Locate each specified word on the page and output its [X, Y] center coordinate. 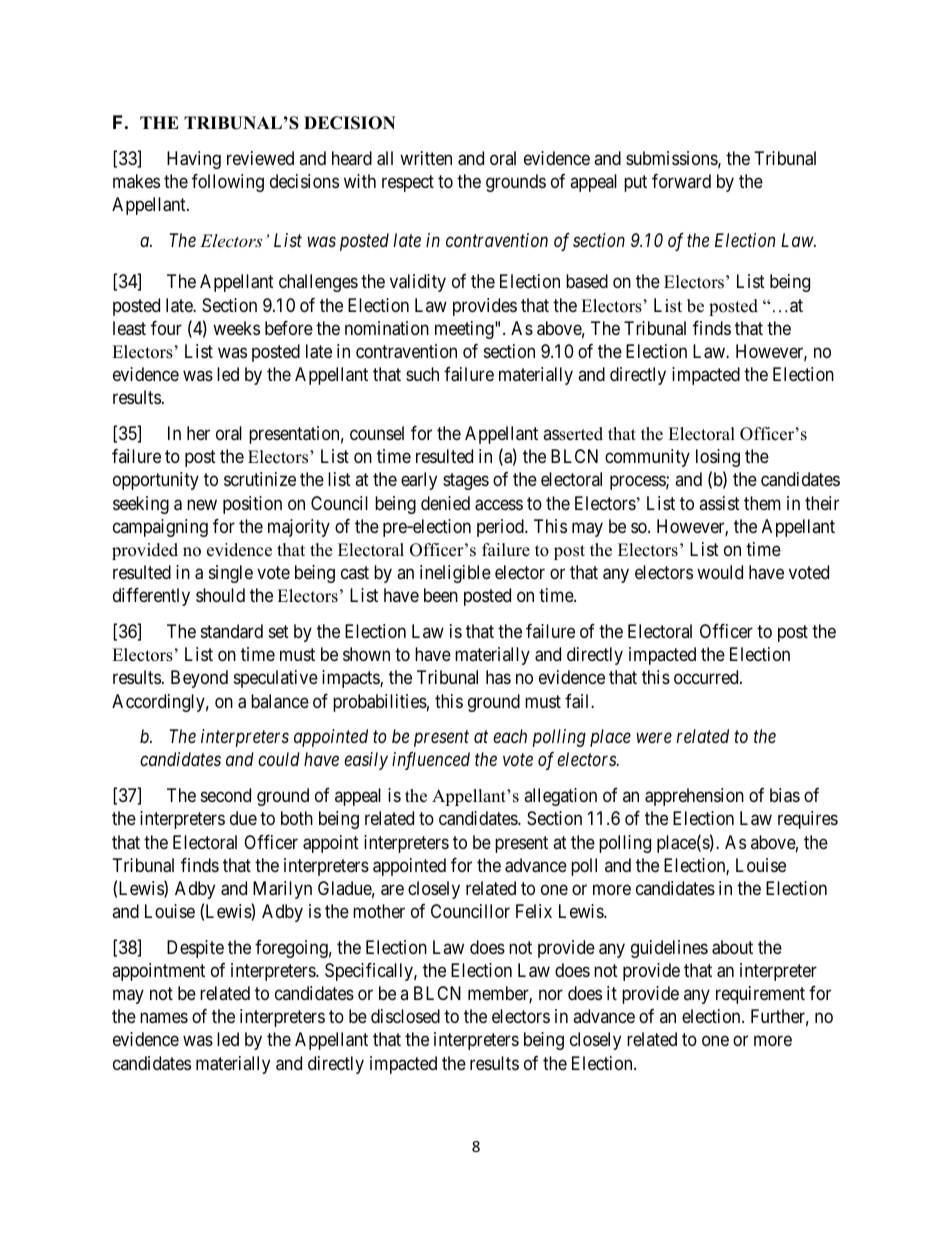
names [164, 1018]
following [228, 183]
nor [551, 995]
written [426, 158]
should [220, 595]
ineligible [455, 574]
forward [681, 181]
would [720, 572]
